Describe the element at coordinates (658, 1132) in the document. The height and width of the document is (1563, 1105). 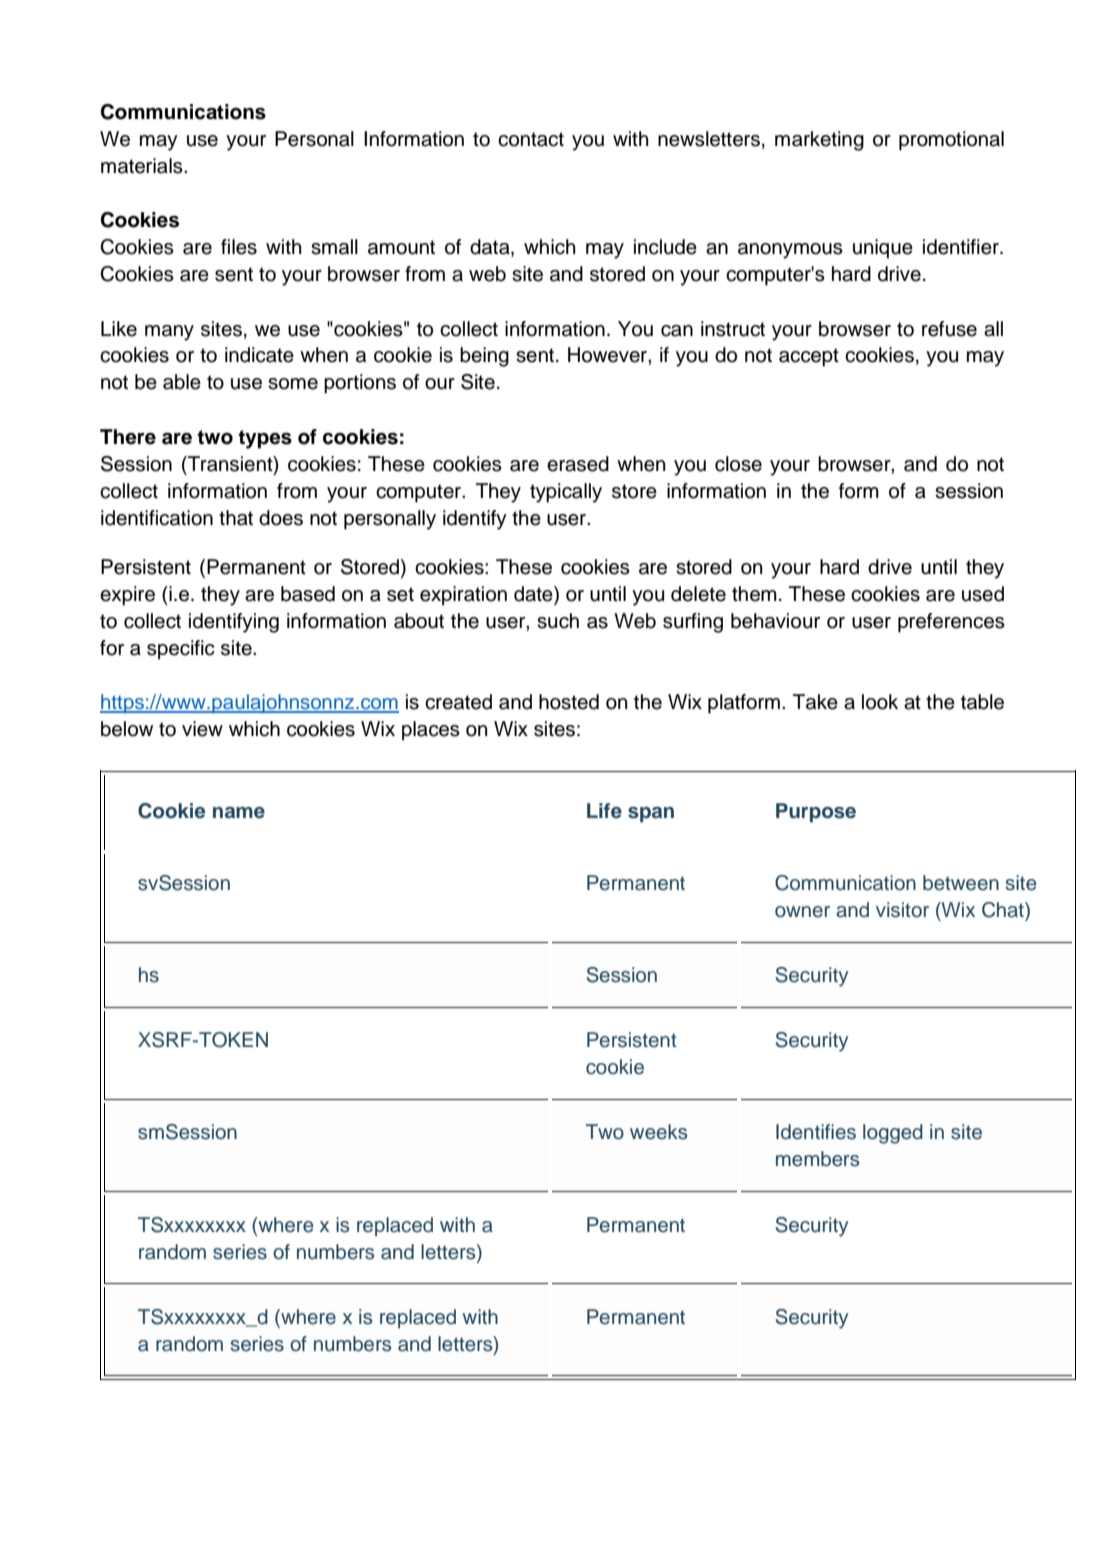
I see `weeks` at that location.
